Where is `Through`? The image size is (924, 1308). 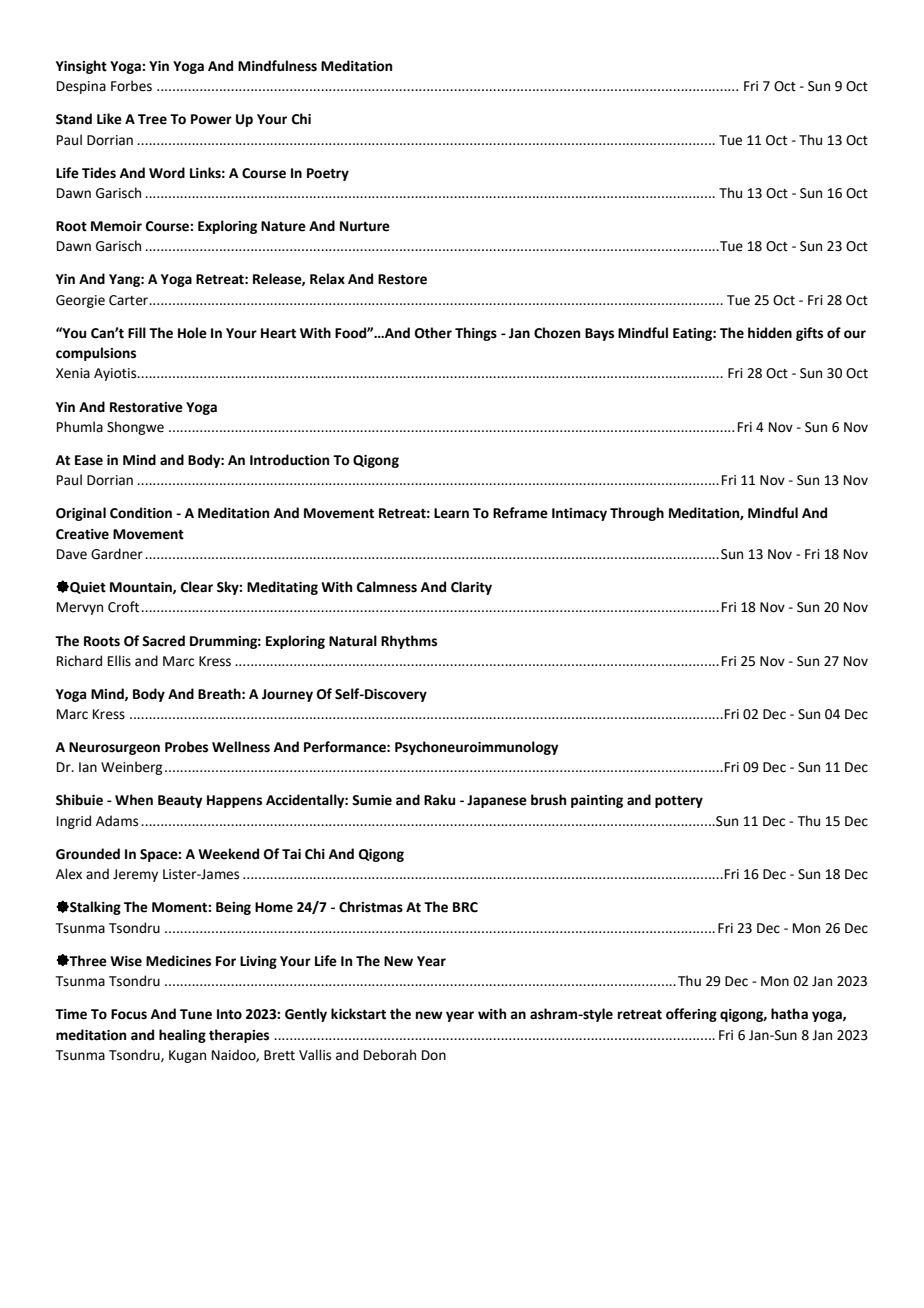
Through is located at coordinates (637, 514).
